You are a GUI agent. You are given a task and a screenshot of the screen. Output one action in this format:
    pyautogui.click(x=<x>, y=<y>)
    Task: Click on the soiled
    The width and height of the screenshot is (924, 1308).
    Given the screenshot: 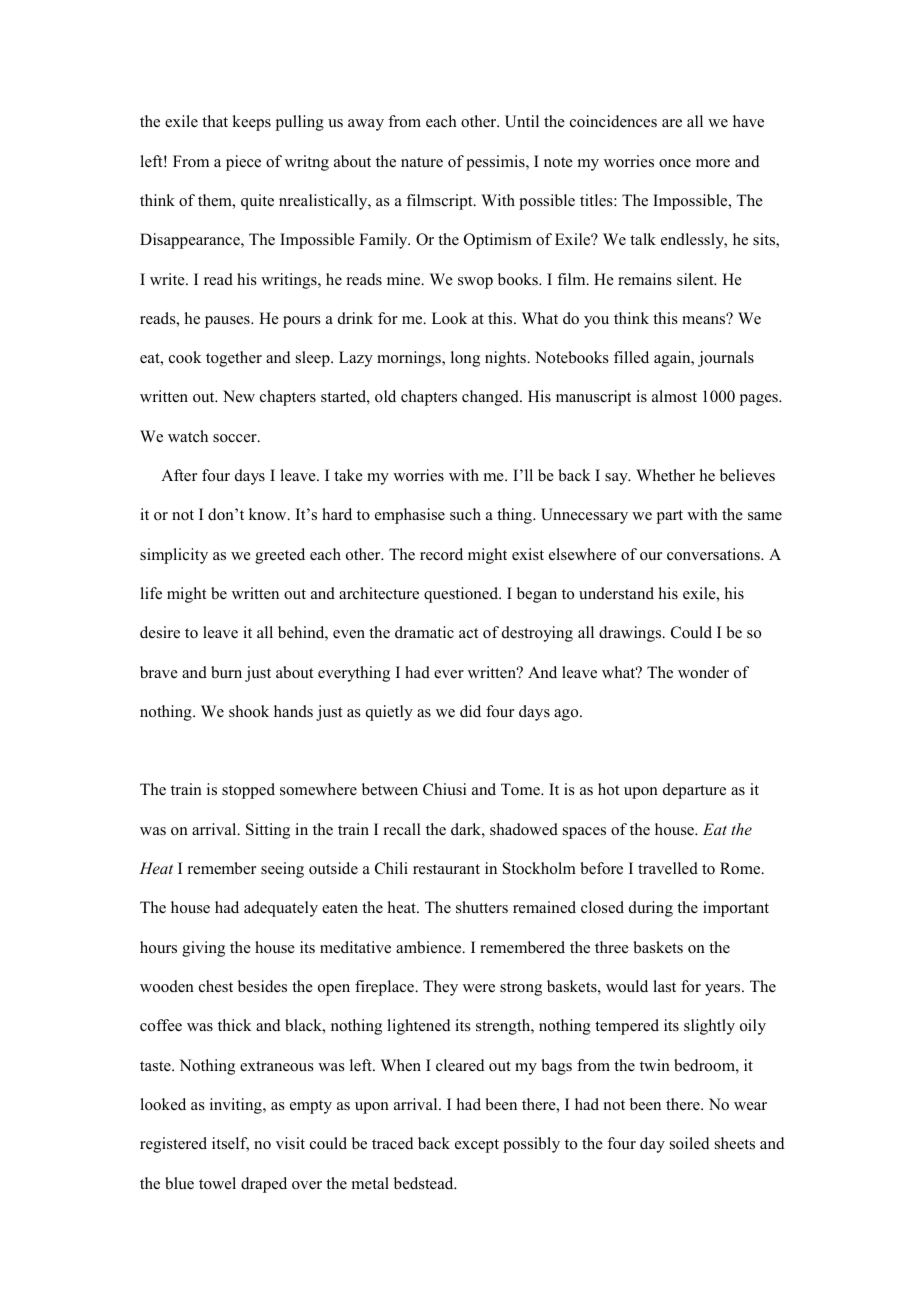 What is the action you would take?
    pyautogui.click(x=690, y=1143)
